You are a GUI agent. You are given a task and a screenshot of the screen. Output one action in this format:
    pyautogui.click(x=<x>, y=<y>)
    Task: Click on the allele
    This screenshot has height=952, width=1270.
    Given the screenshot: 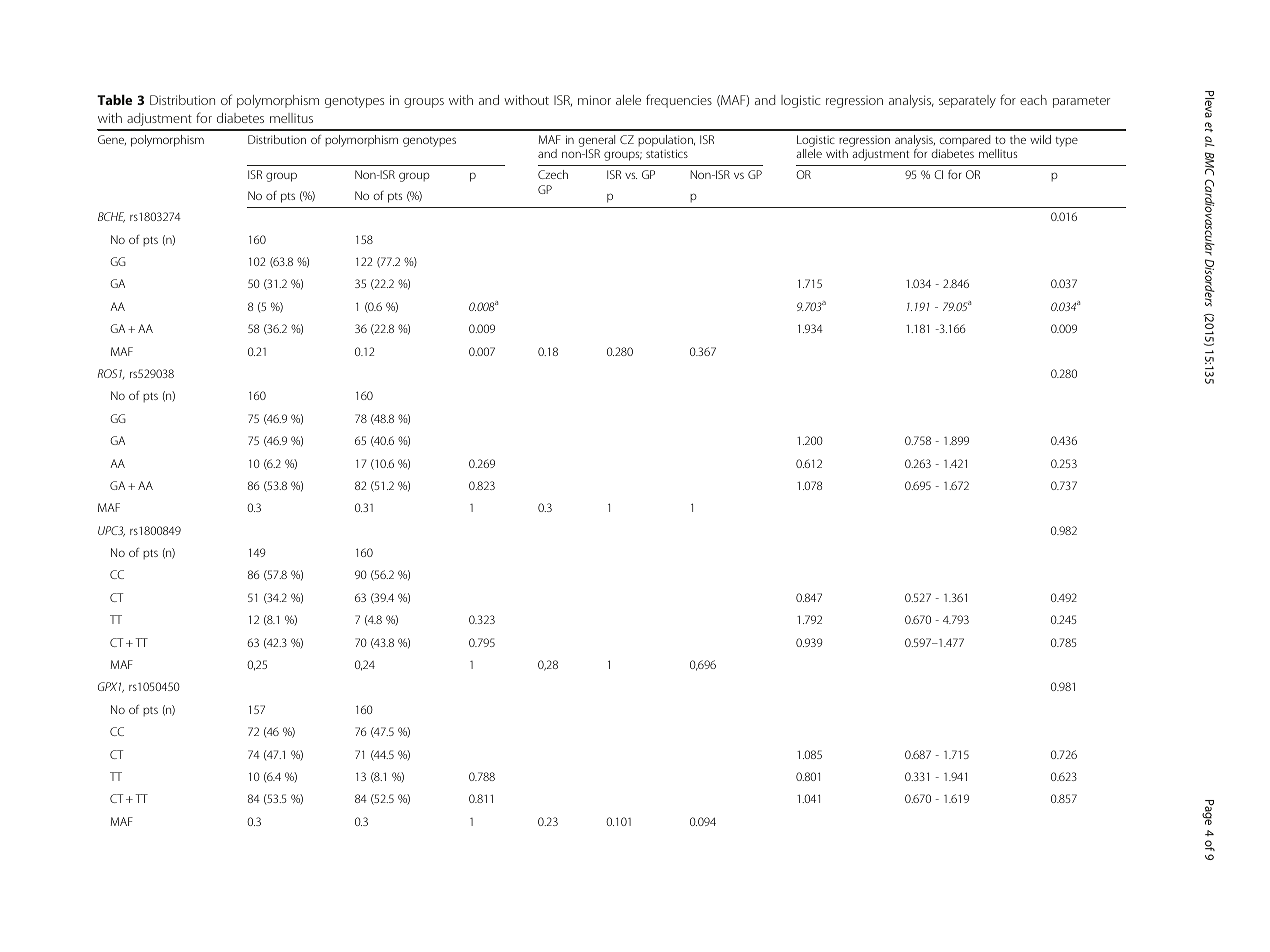 What is the action you would take?
    pyautogui.click(x=809, y=153)
